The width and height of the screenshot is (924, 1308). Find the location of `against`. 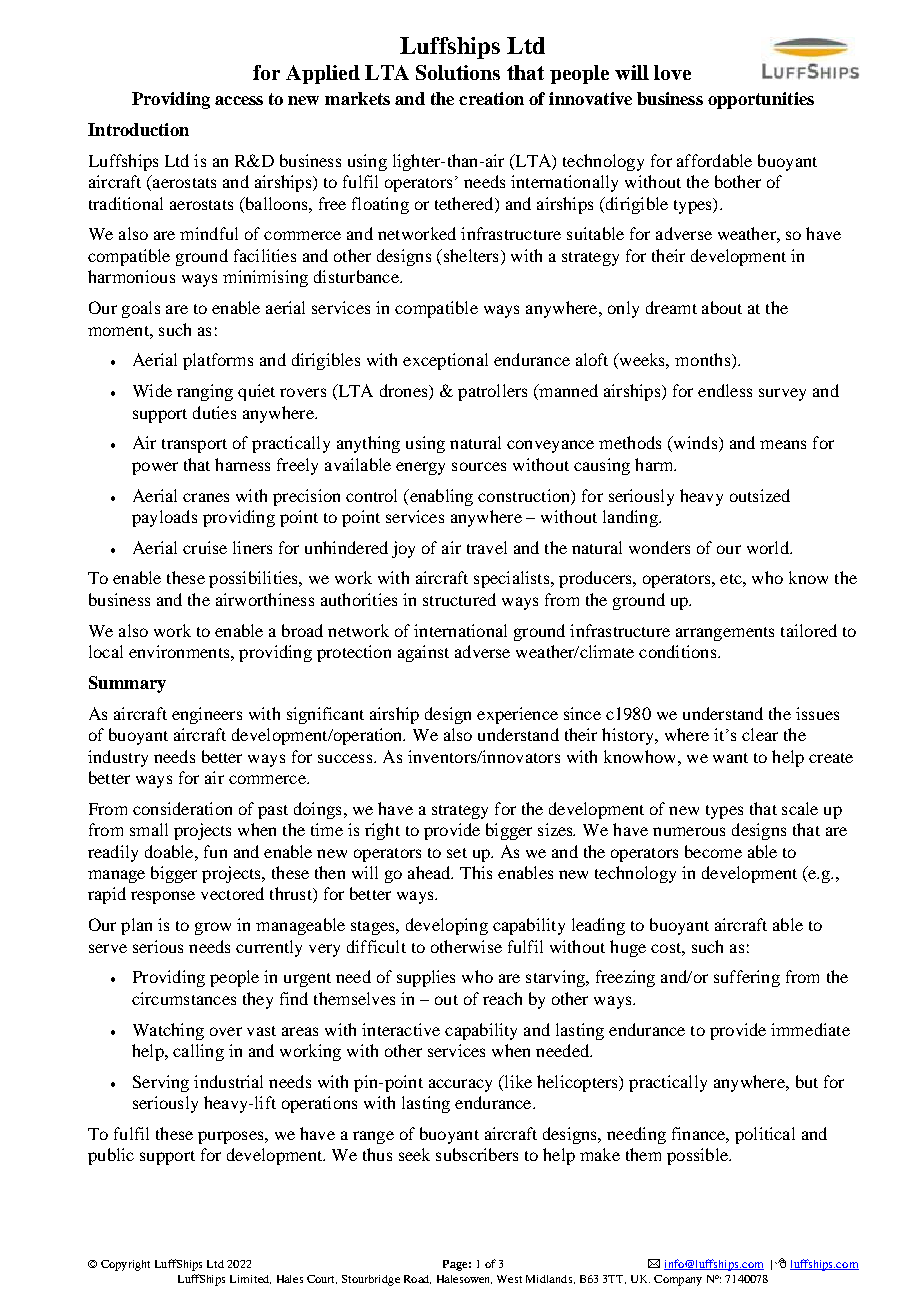

against is located at coordinates (423, 653).
